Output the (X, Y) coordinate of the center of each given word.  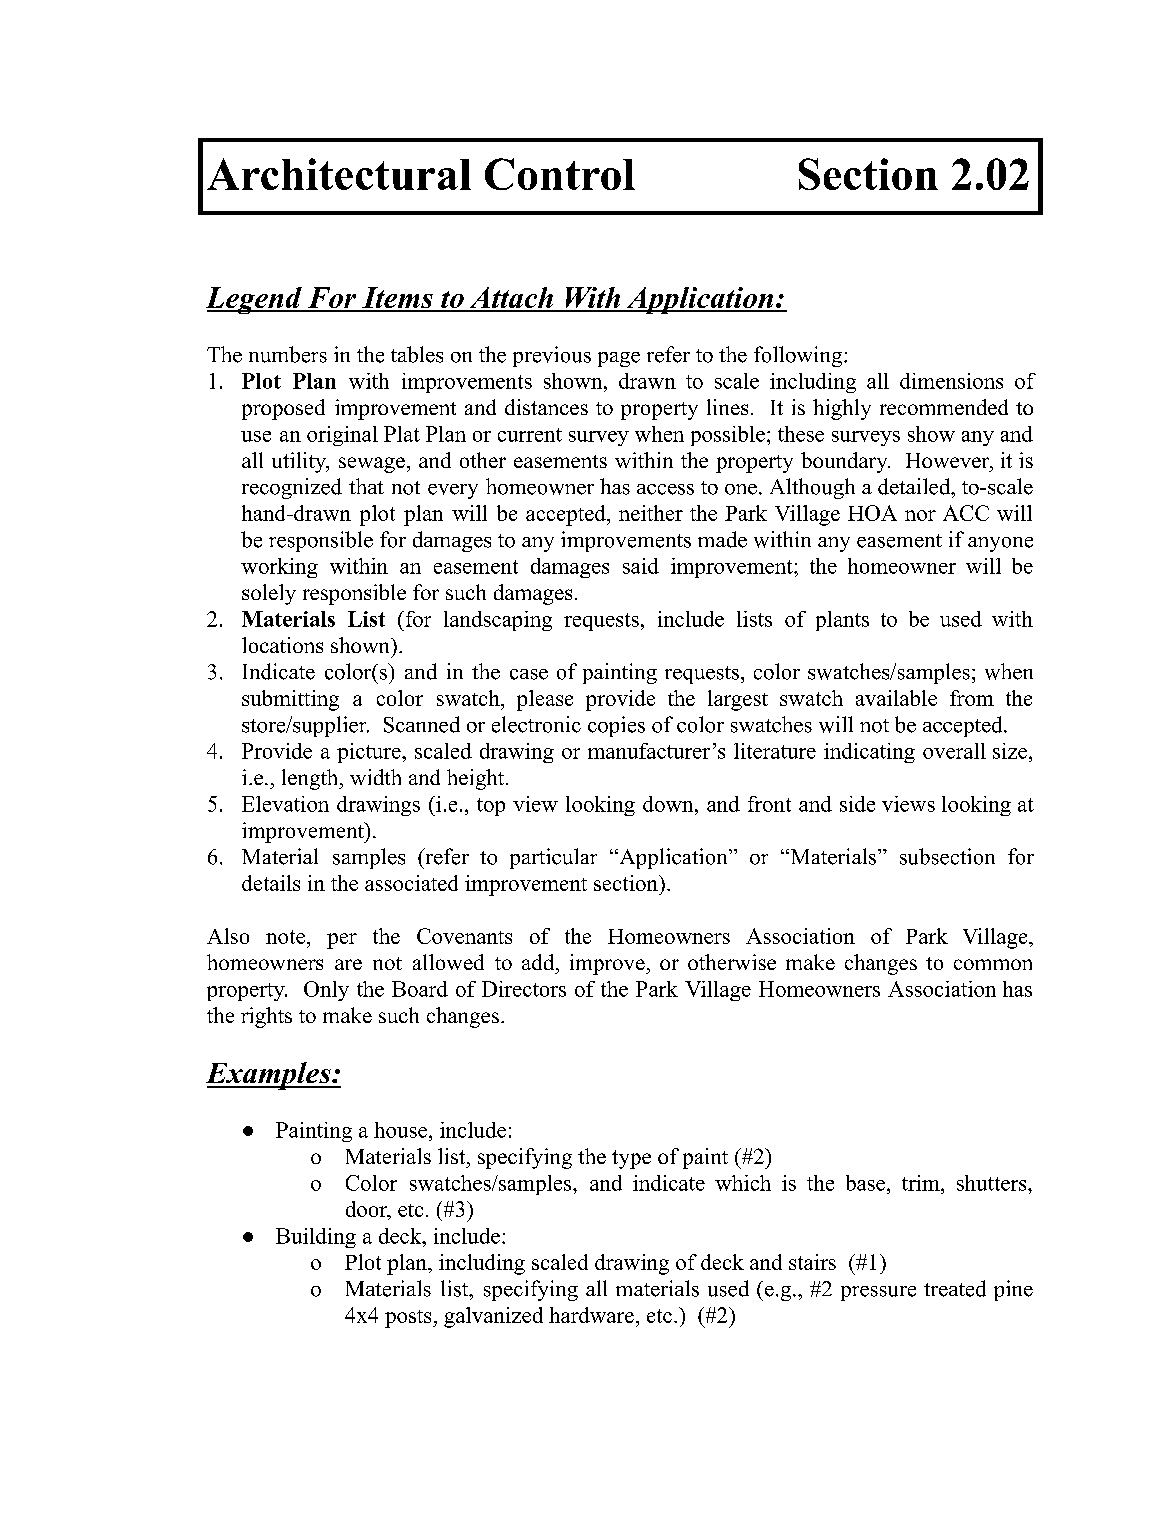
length (311, 779)
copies (616, 726)
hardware (591, 1315)
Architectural (339, 174)
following (798, 356)
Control (560, 174)
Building (316, 1238)
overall (954, 751)
